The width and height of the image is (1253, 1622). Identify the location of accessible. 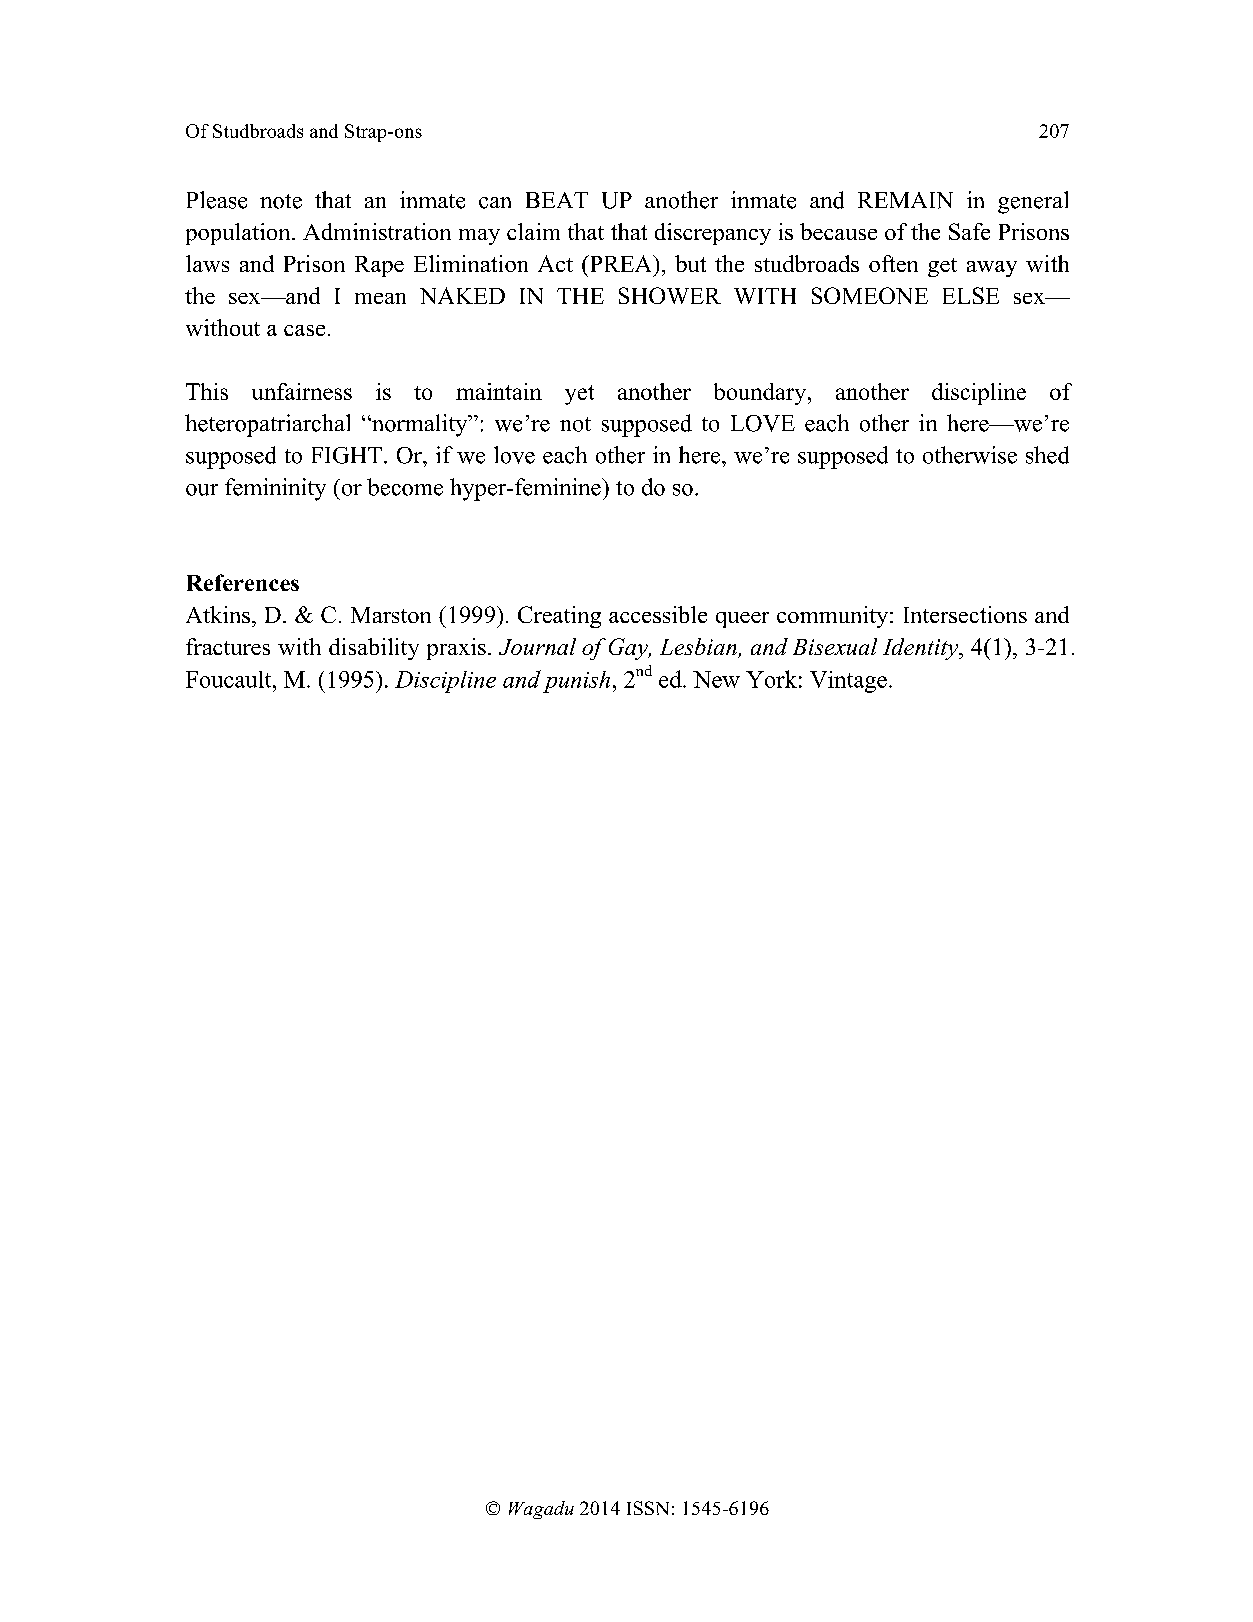
(658, 614).
